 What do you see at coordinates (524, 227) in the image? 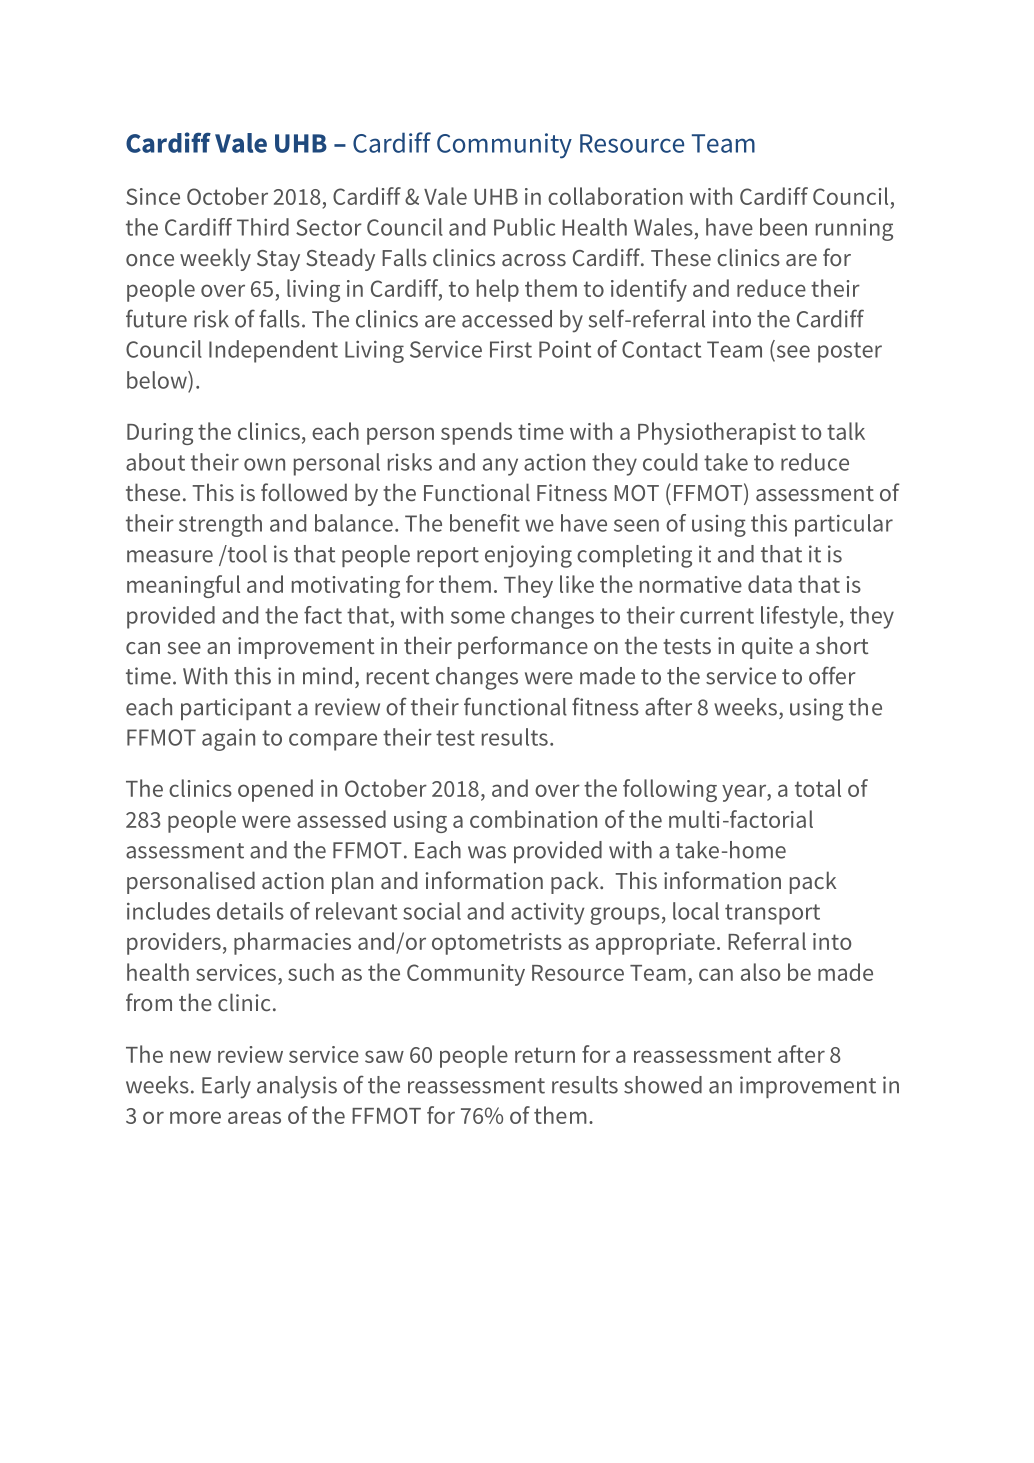
I see `Public` at bounding box center [524, 227].
